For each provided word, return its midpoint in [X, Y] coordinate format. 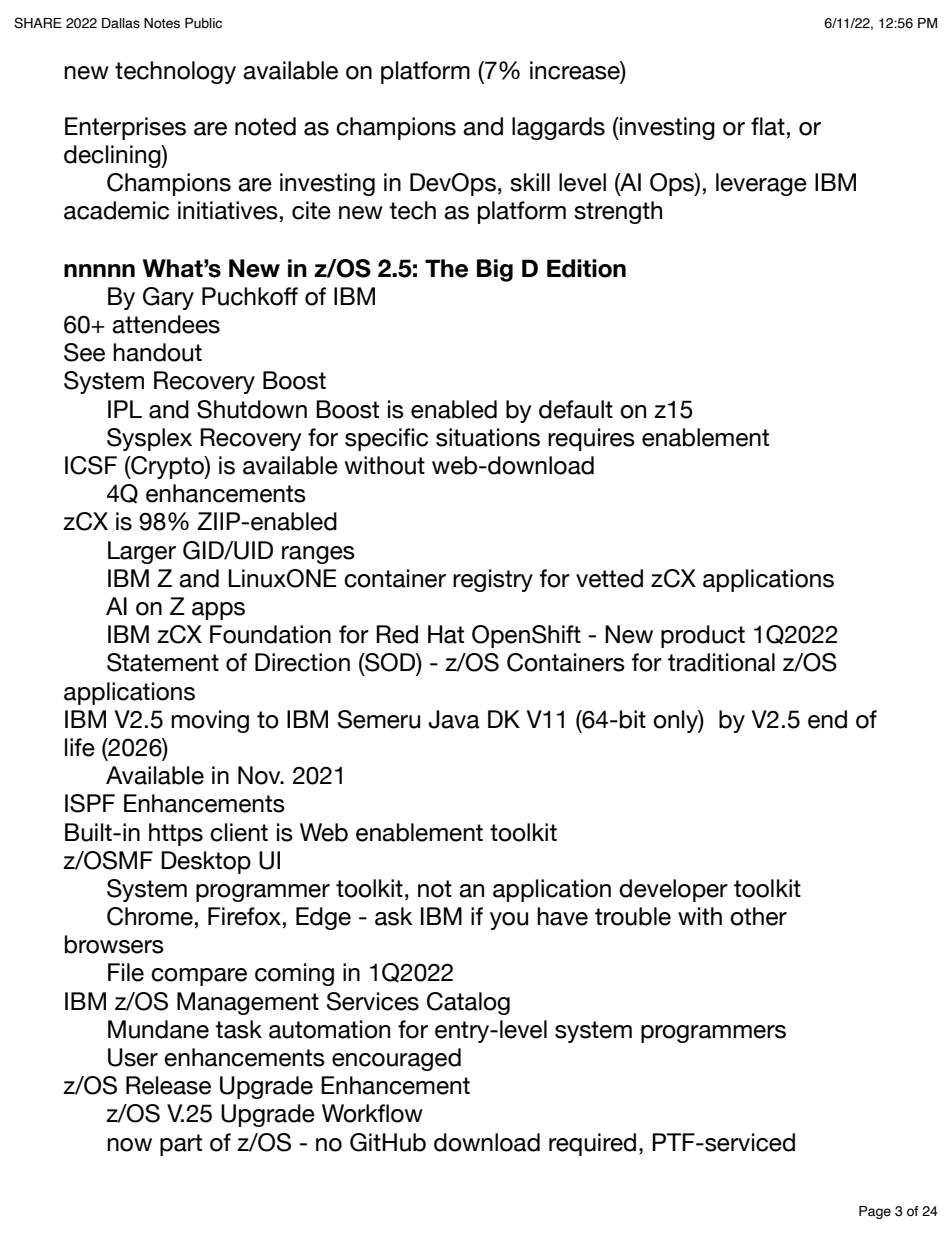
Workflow [372, 1113]
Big [495, 270]
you [509, 921]
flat [768, 126]
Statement [163, 662]
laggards [558, 128]
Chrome [150, 916]
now [129, 1145]
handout [157, 352]
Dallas [121, 23]
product [703, 636]
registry [493, 580]
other [758, 916]
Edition [586, 268]
